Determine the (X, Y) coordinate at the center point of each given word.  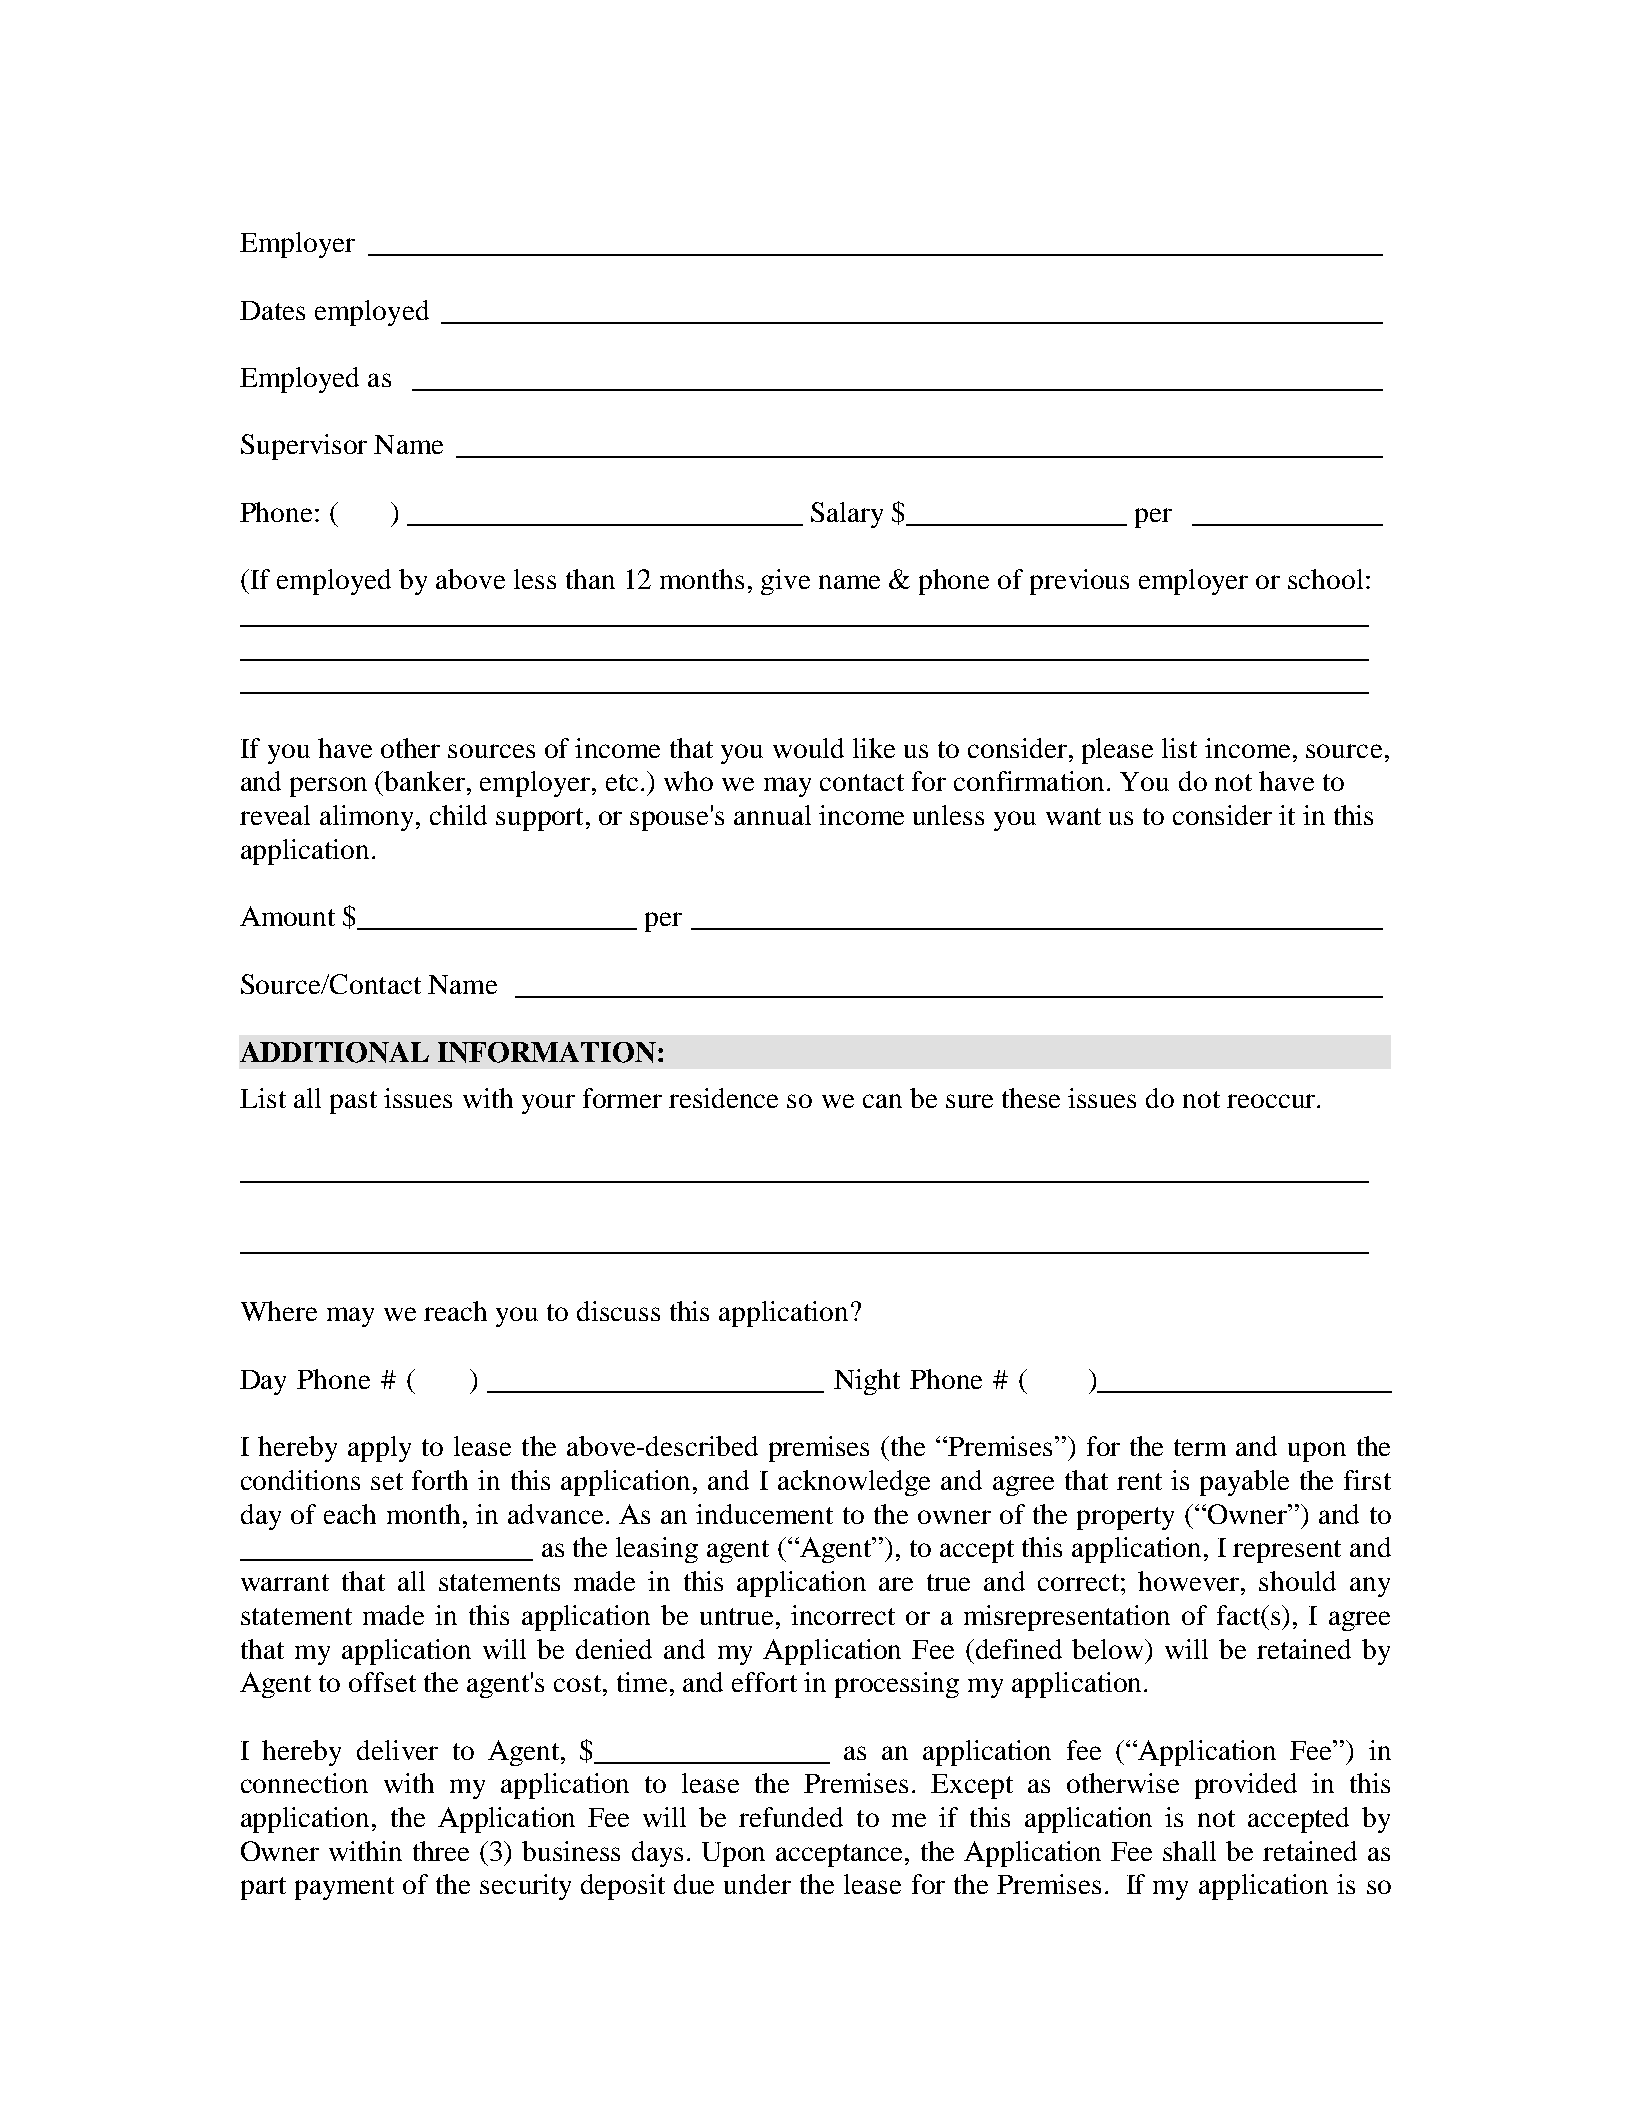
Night (867, 1382)
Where (279, 1311)
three (441, 1851)
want (1073, 816)
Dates (272, 310)
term (1200, 1447)
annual (772, 815)
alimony (368, 818)
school (1325, 579)
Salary (847, 515)
